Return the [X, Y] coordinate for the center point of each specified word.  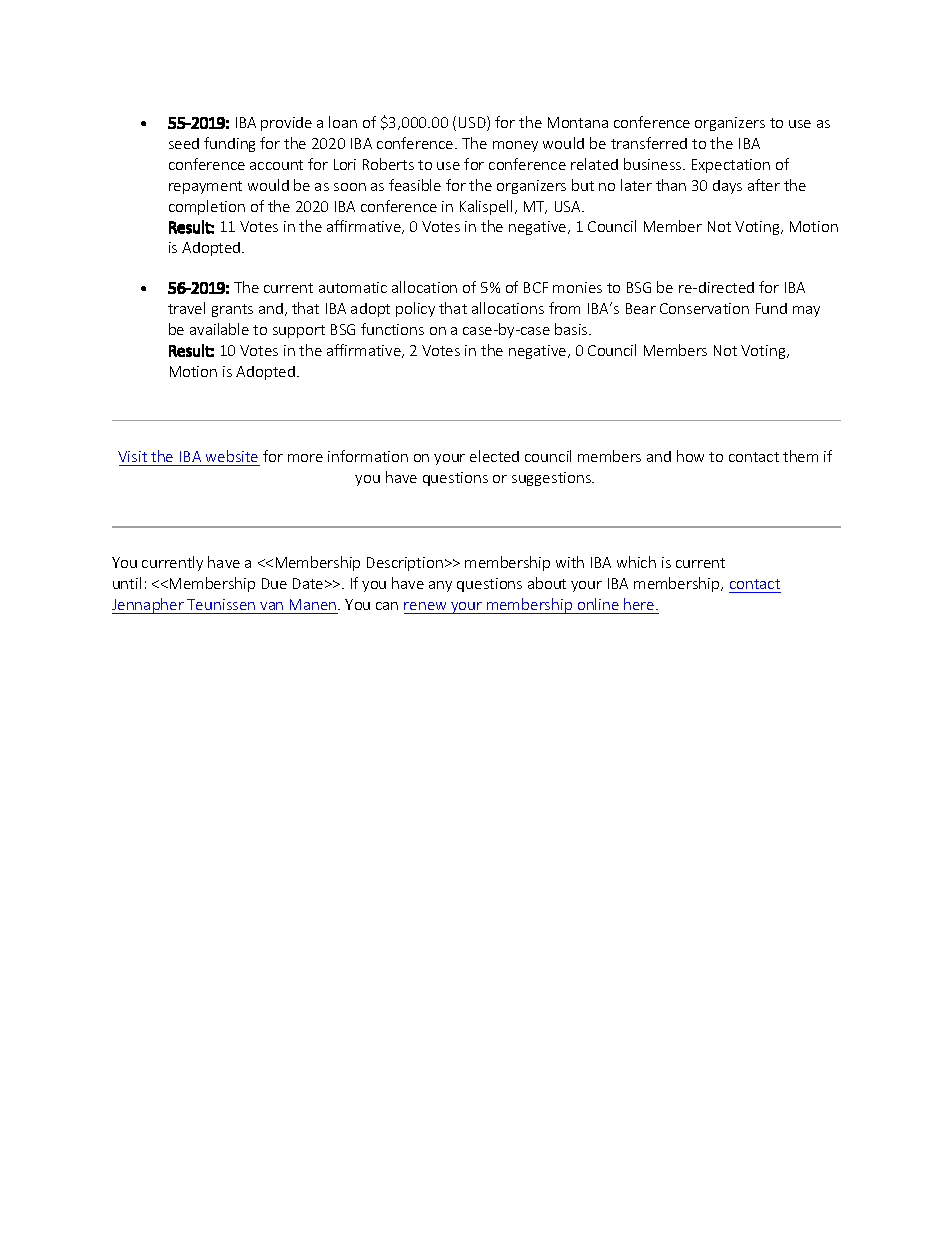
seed [184, 143]
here [640, 604]
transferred [649, 143]
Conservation [704, 308]
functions [392, 329]
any [440, 586]
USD [473, 123]
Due [274, 583]
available [219, 329]
